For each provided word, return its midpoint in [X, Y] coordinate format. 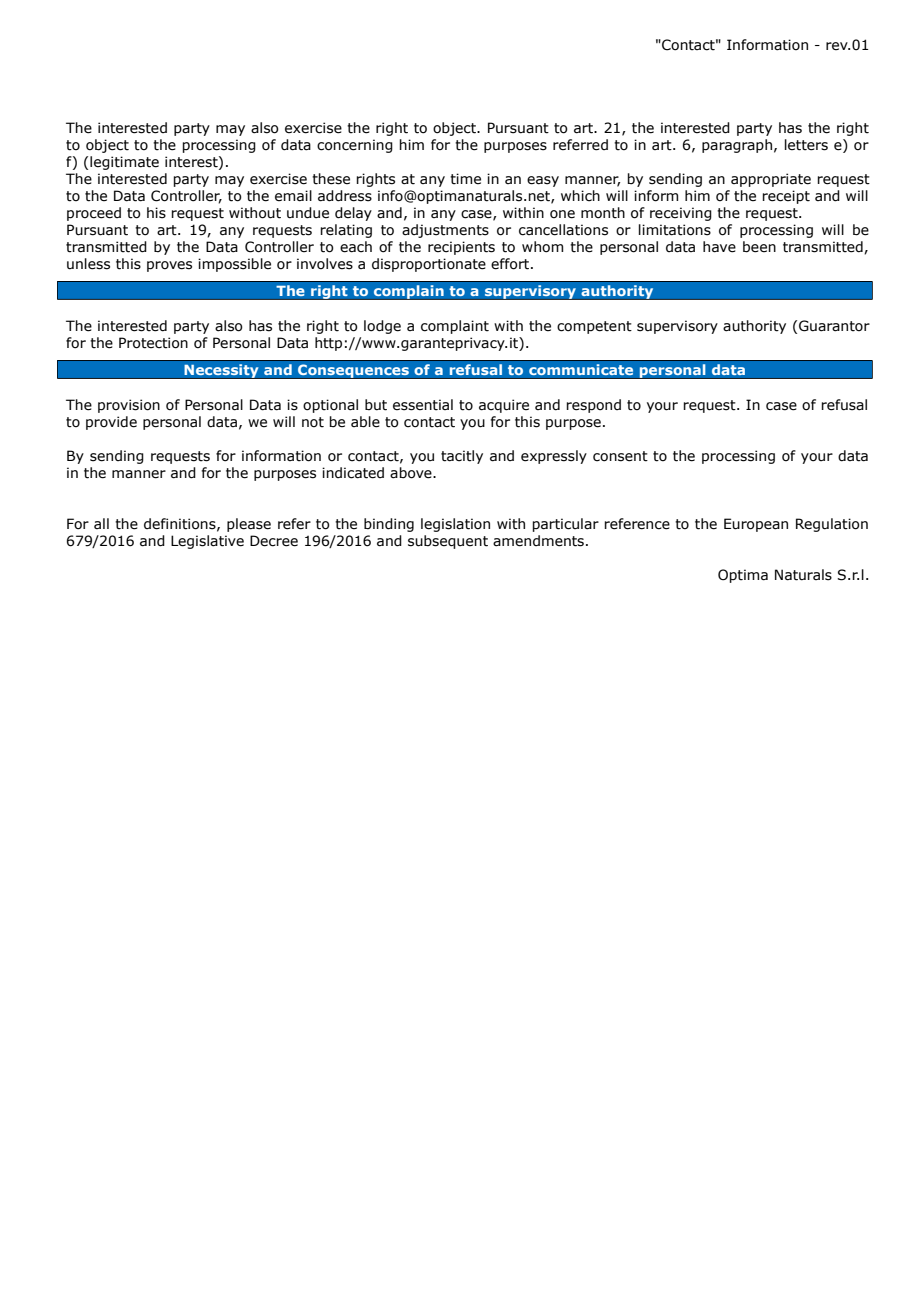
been [759, 247]
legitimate [124, 163]
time [465, 179]
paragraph [737, 146]
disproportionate [429, 265]
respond [593, 406]
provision [129, 406]
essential [423, 405]
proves [169, 266]
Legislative [207, 542]
